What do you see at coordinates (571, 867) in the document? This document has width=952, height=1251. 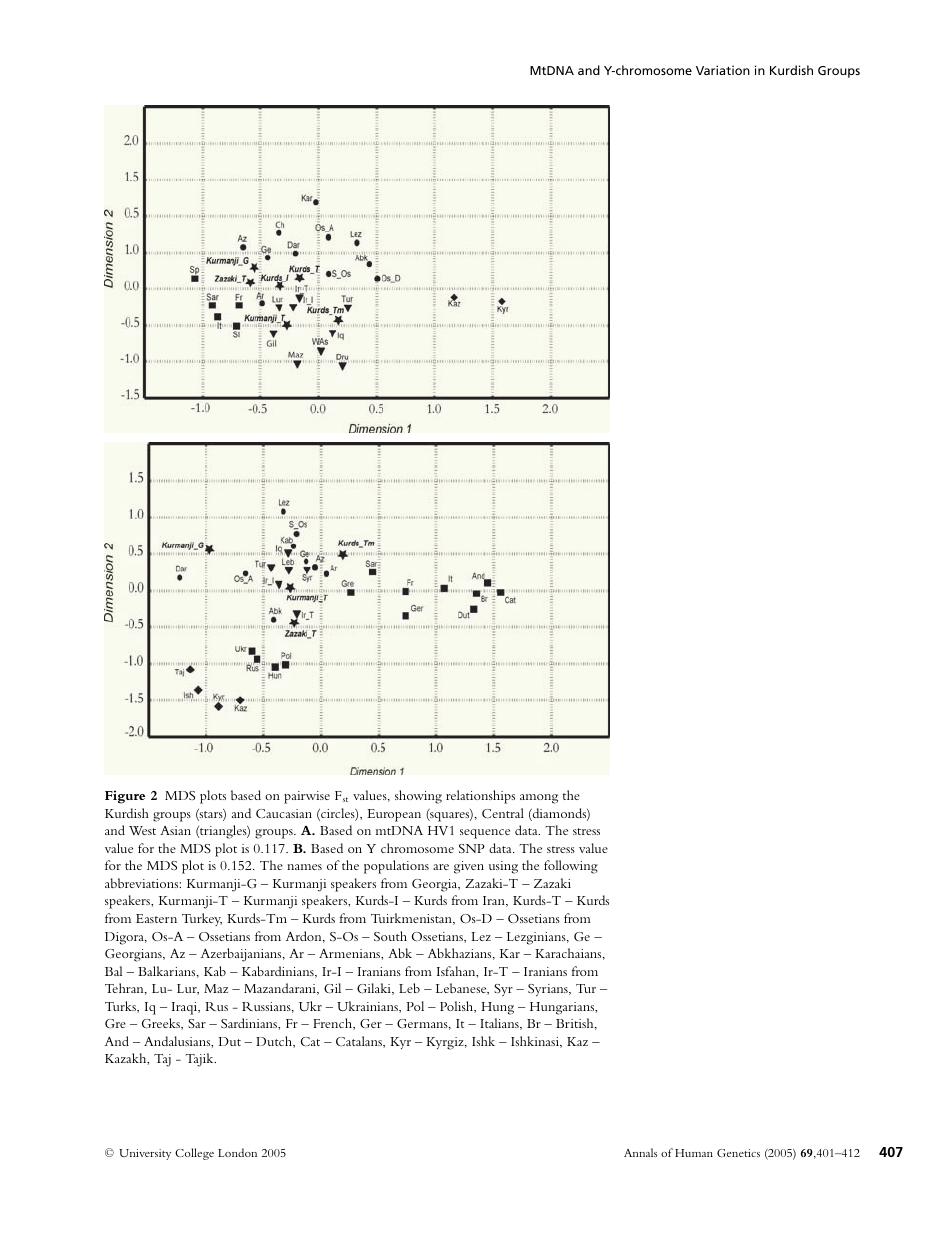 I see `following` at bounding box center [571, 867].
